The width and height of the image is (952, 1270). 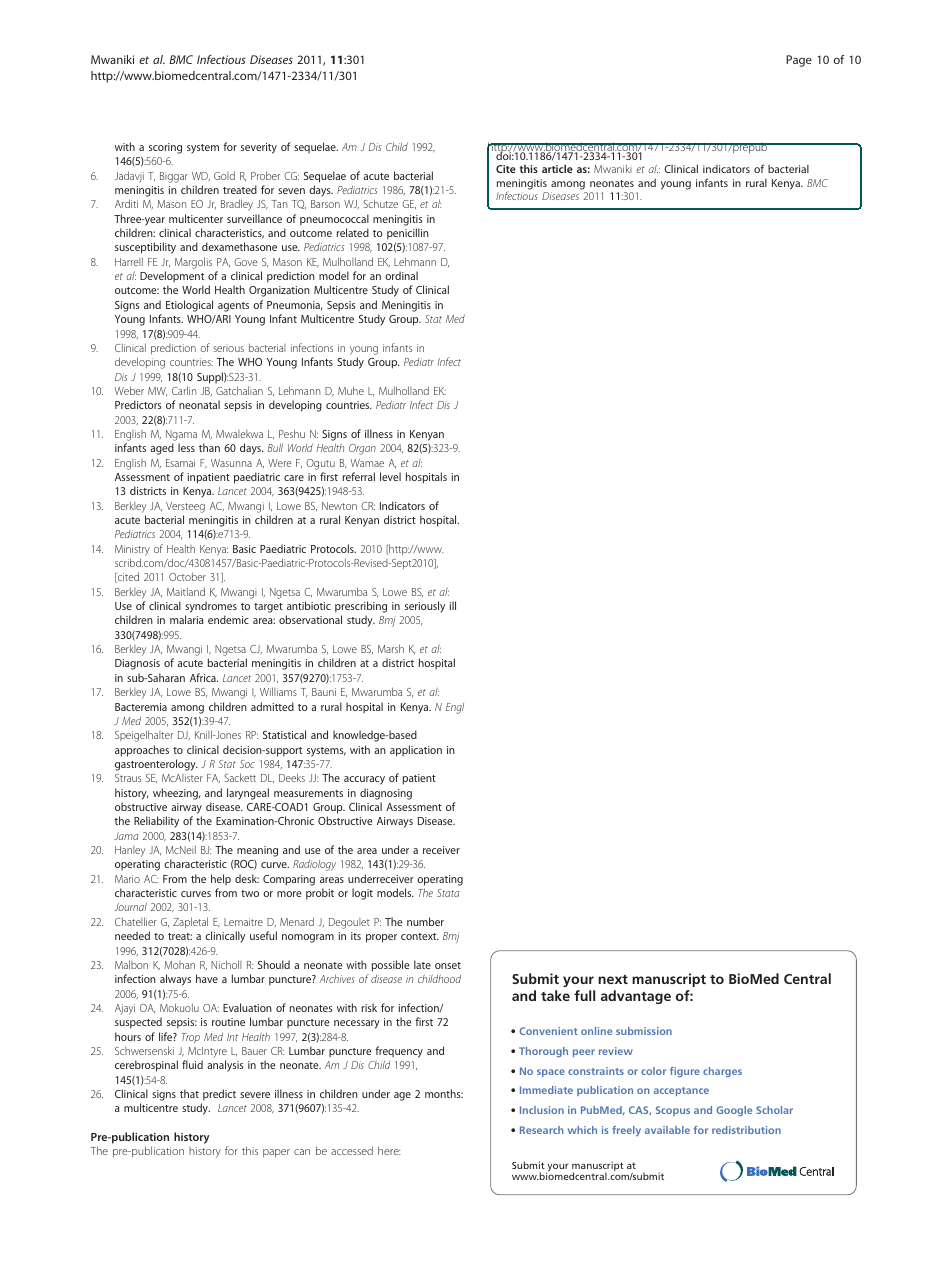 What do you see at coordinates (211, 608) in the image?
I see `syndromes` at bounding box center [211, 608].
